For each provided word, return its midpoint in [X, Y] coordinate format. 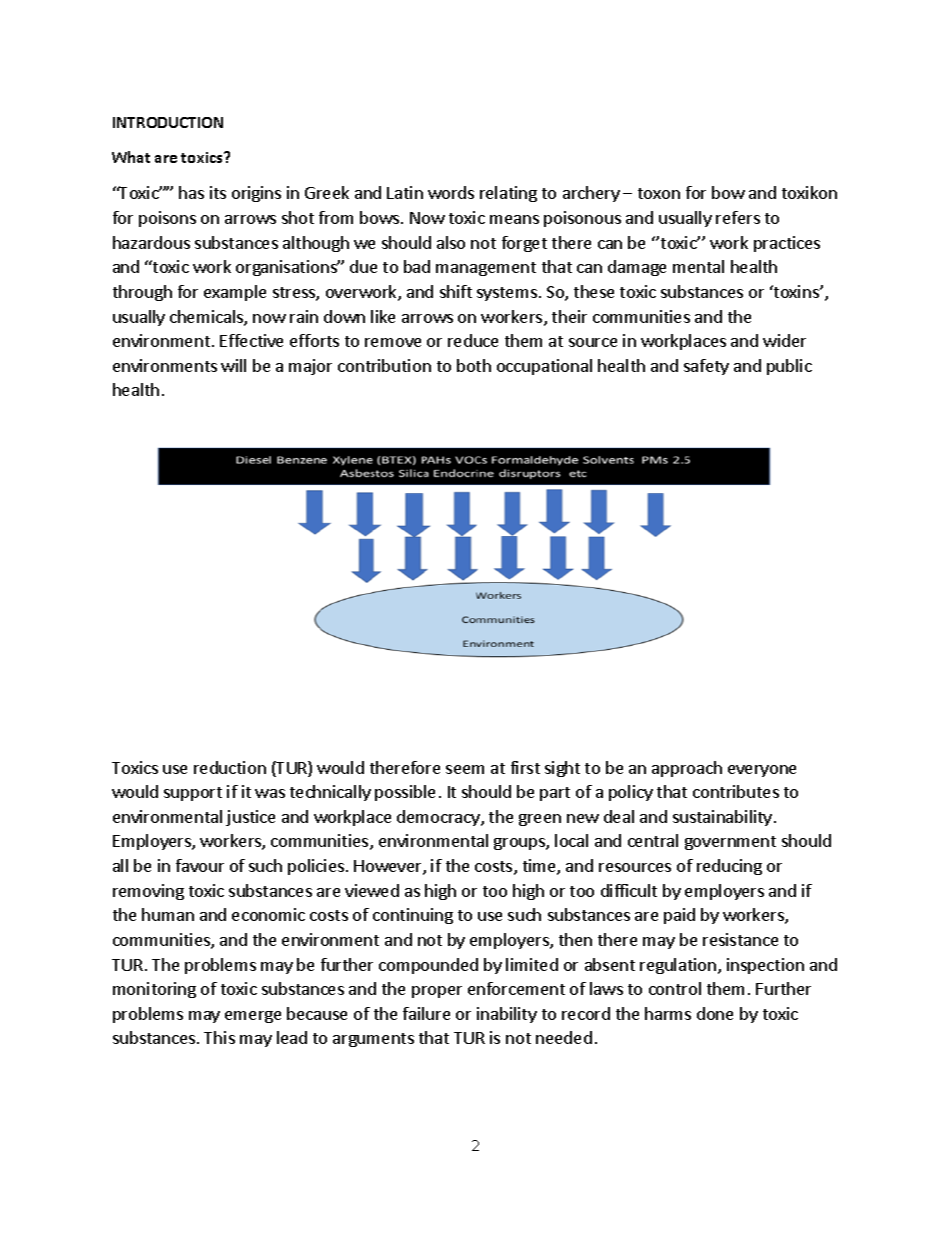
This [219, 1037]
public [789, 367]
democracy [439, 818]
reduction [230, 767]
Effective [251, 340]
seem [465, 769]
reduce [473, 340]
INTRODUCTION [168, 122]
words [451, 192]
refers [738, 217]
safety [706, 367]
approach [687, 769]
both [474, 365]
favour [200, 865]
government [730, 843]
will [233, 365]
